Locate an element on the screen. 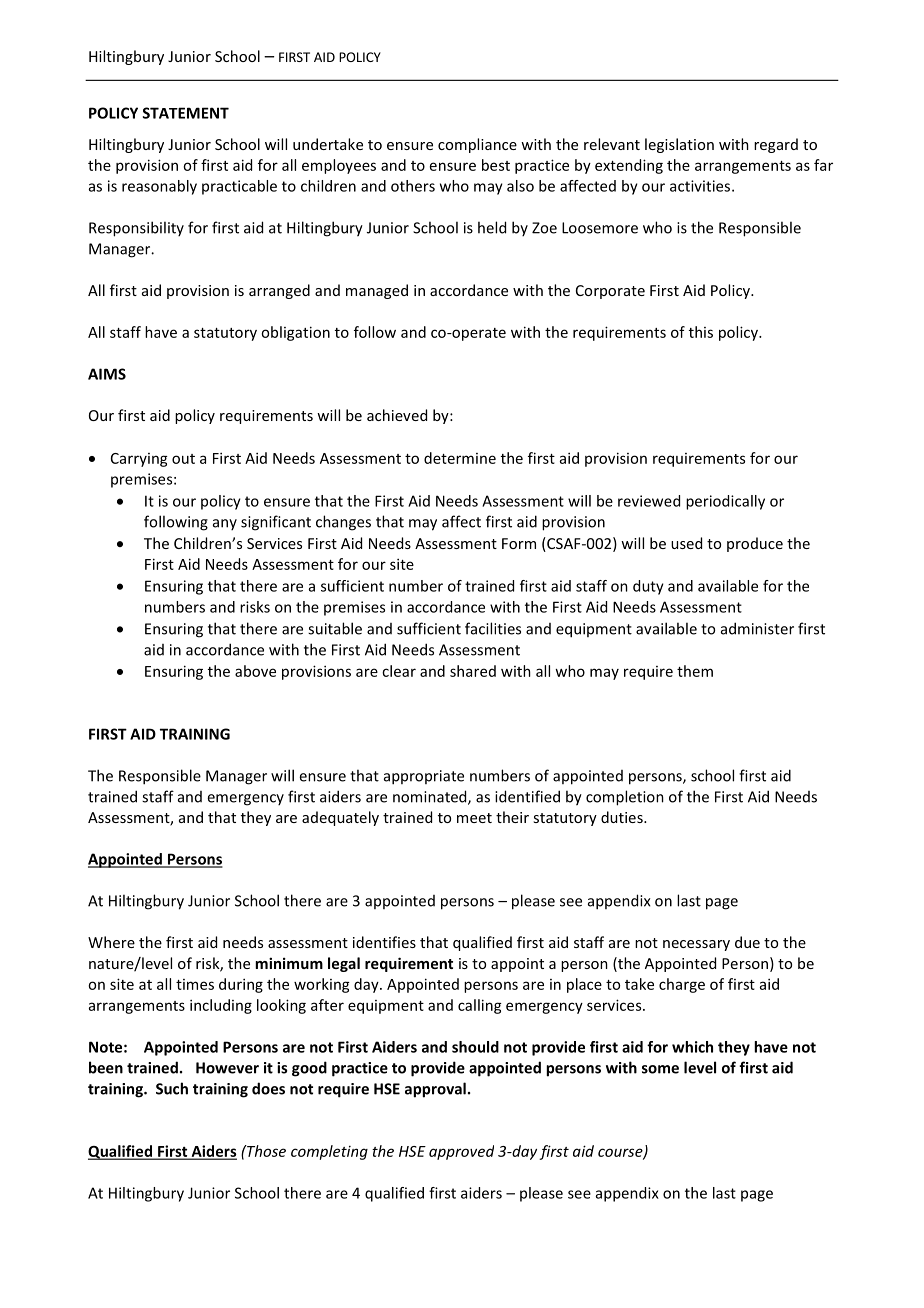 The height and width of the screenshot is (1308, 924). compliance is located at coordinates (477, 145).
